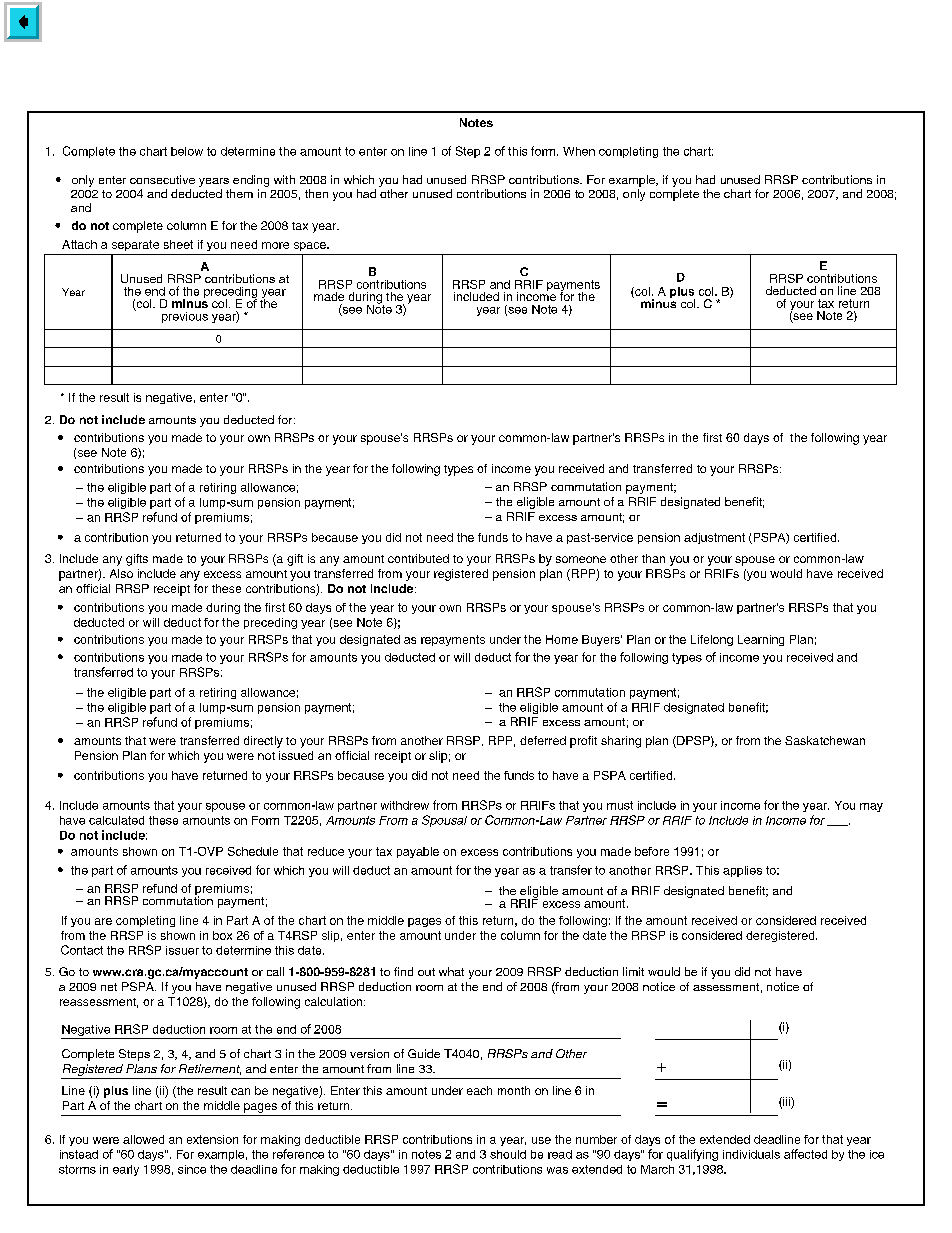 Image resolution: width=952 pixels, height=1233 pixels. Describe the element at coordinates (579, 151) in the page. I see `When` at that location.
